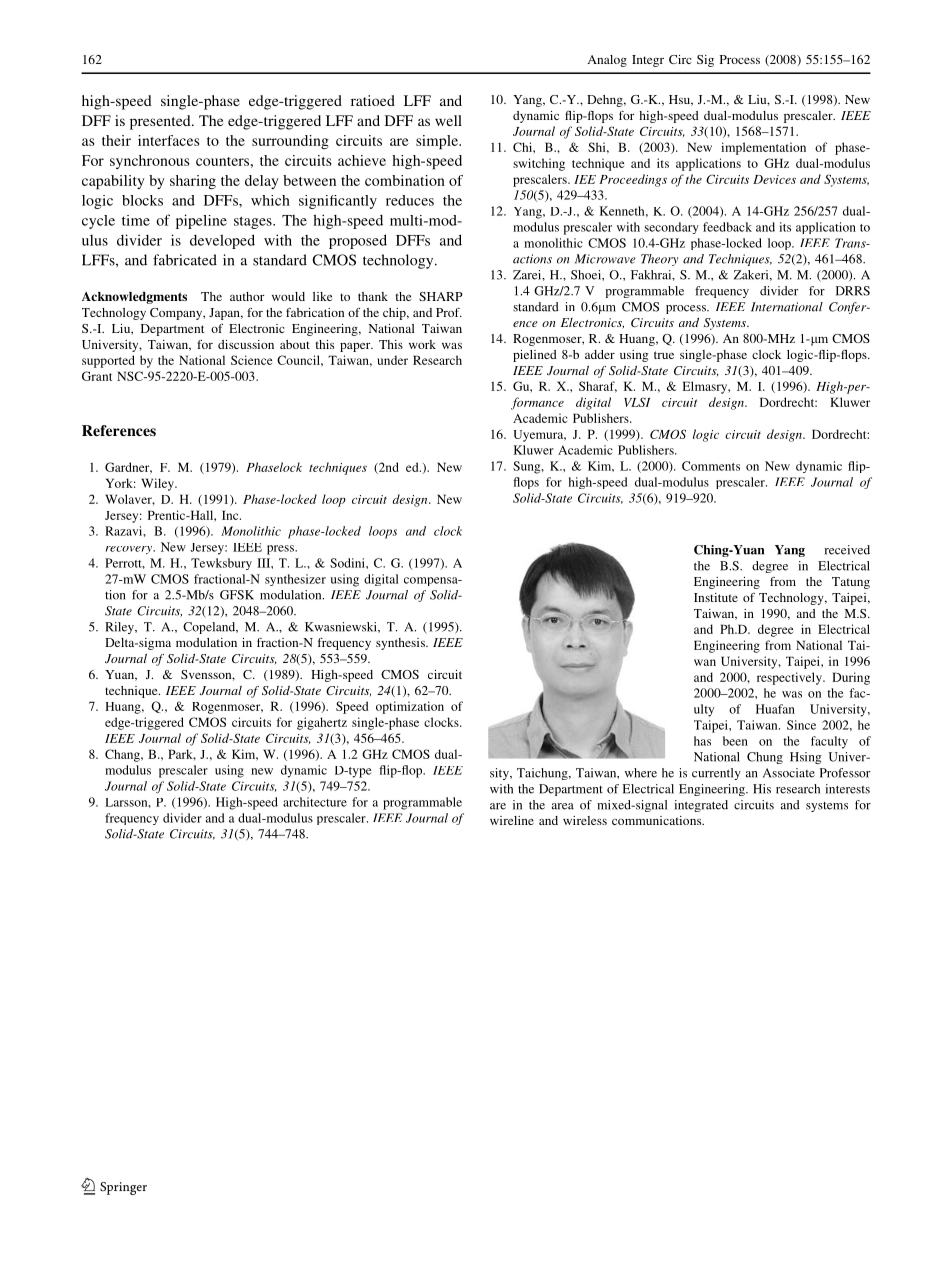 This screenshot has height=1265, width=952. What do you see at coordinates (607, 61) in the screenshot?
I see `Analog` at bounding box center [607, 61].
